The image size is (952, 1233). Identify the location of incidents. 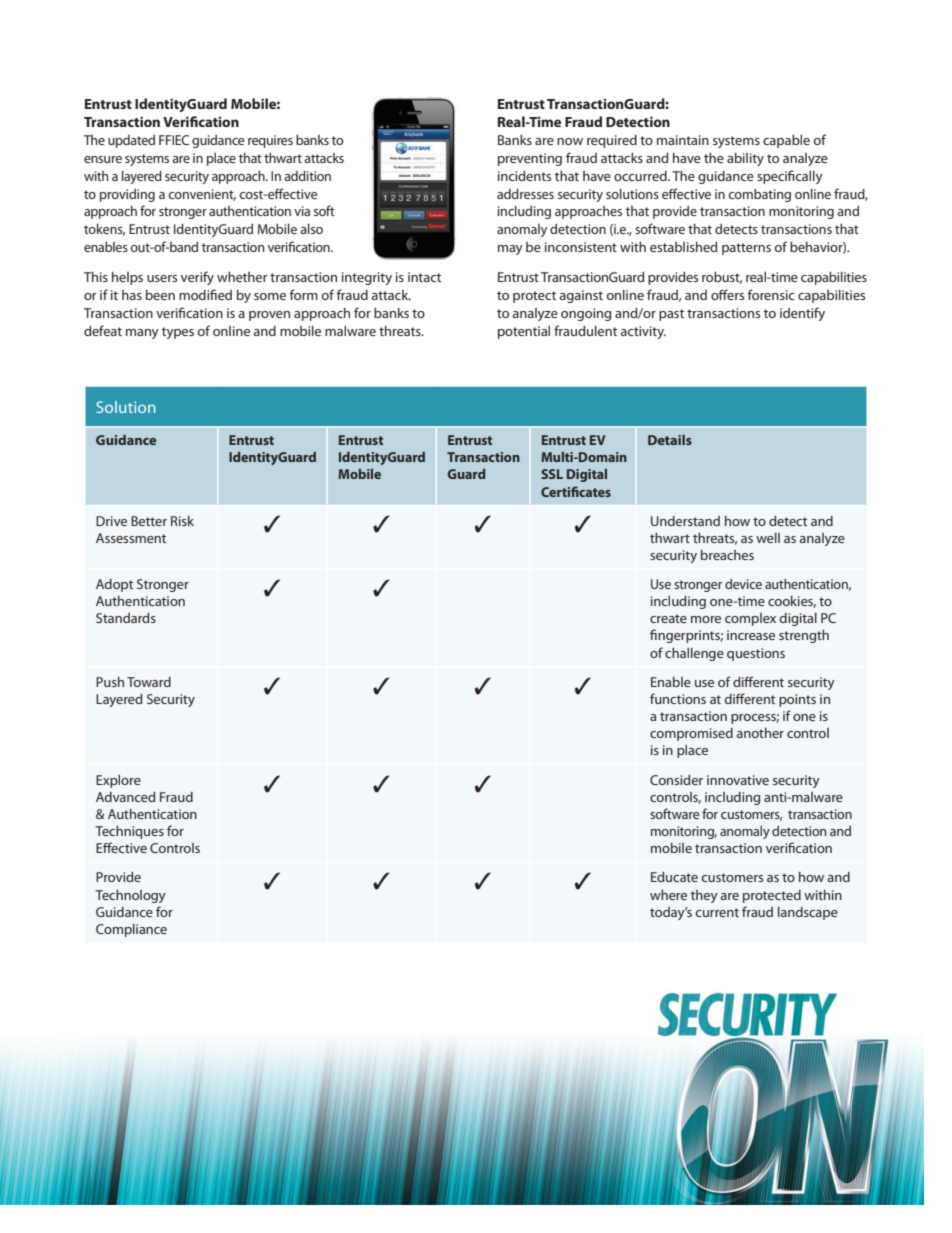
(524, 176).
